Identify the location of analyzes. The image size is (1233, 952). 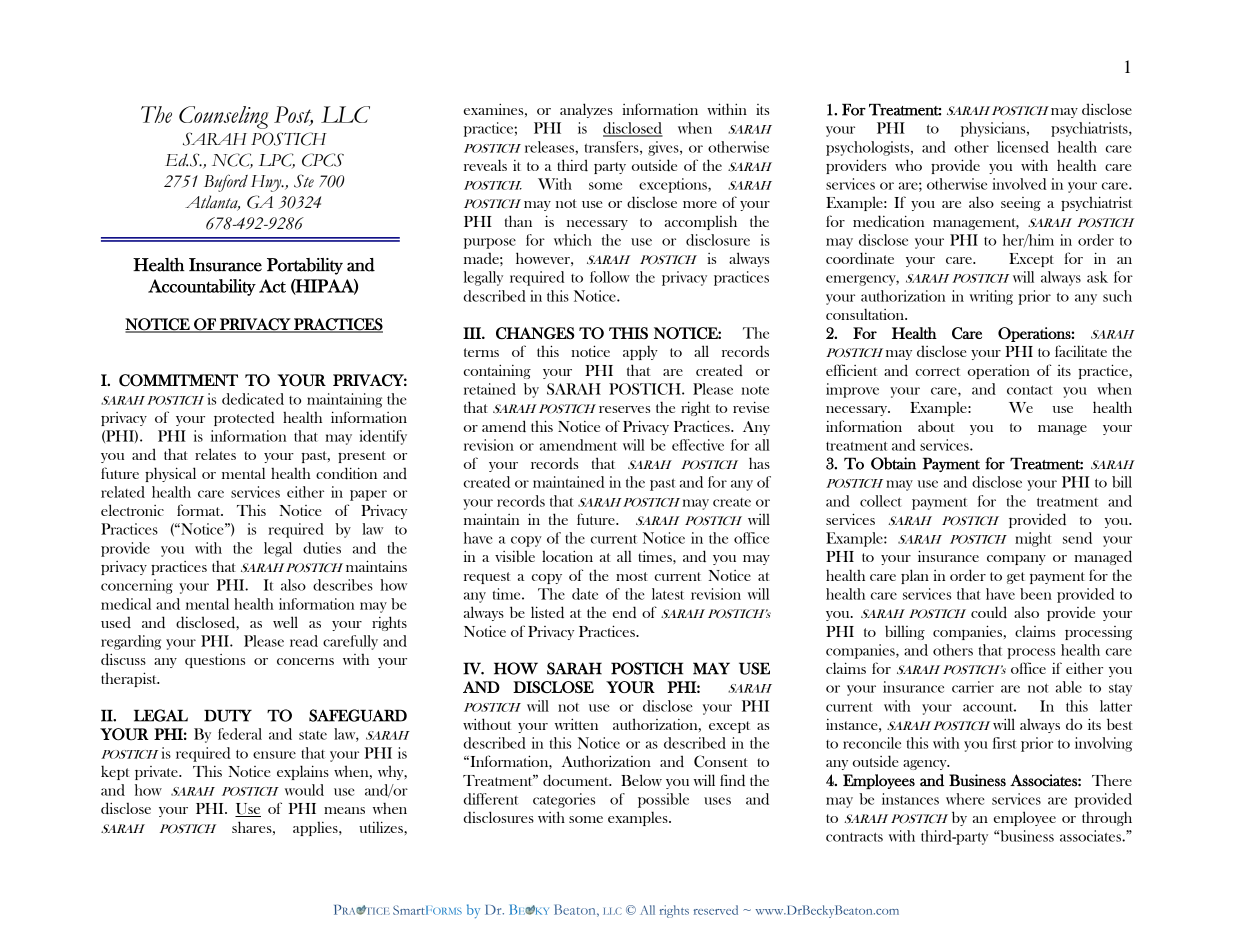
(586, 110).
